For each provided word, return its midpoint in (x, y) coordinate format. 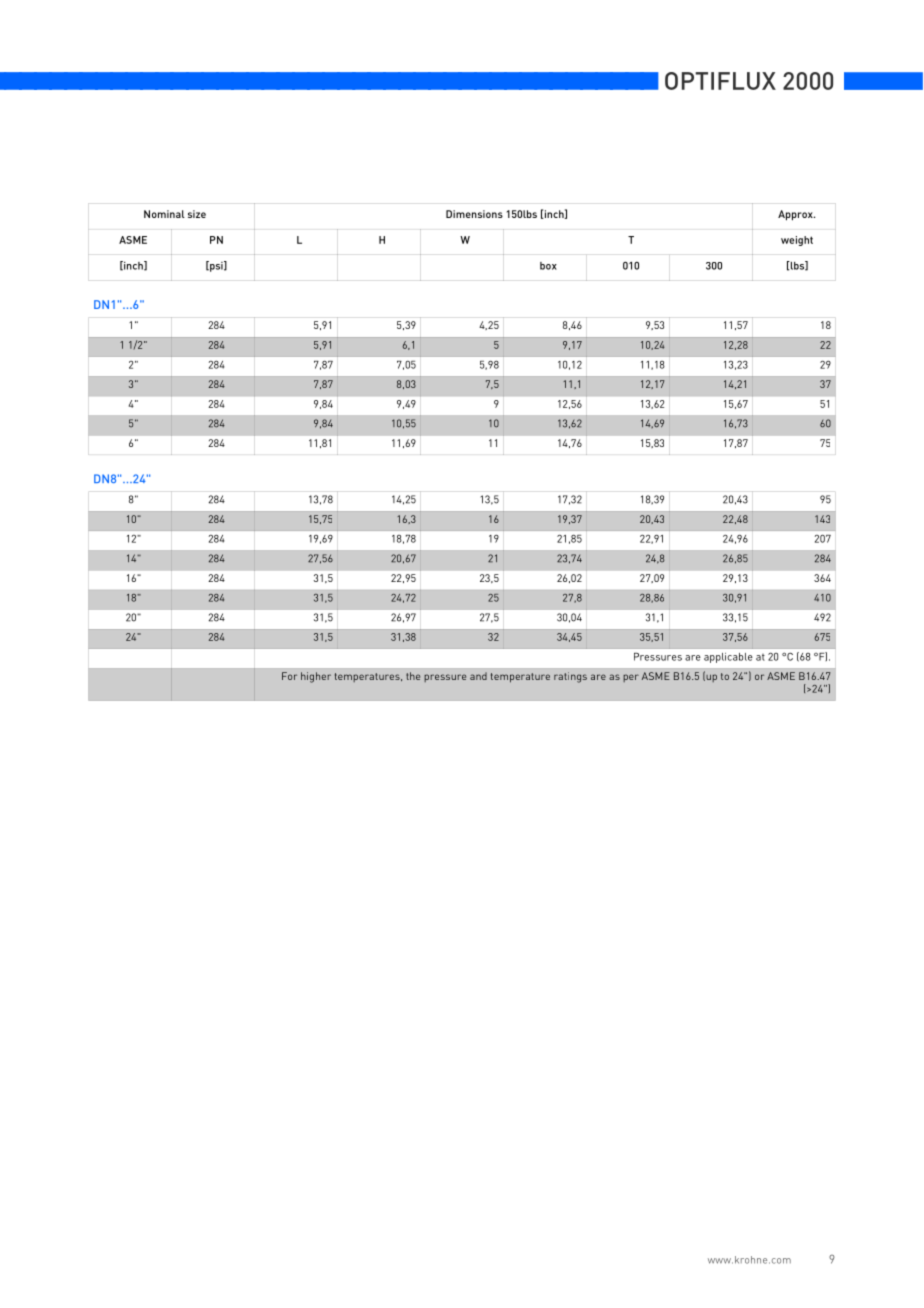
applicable (728, 658)
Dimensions (474, 214)
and (478, 676)
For (289, 676)
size (197, 214)
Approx (796, 215)
